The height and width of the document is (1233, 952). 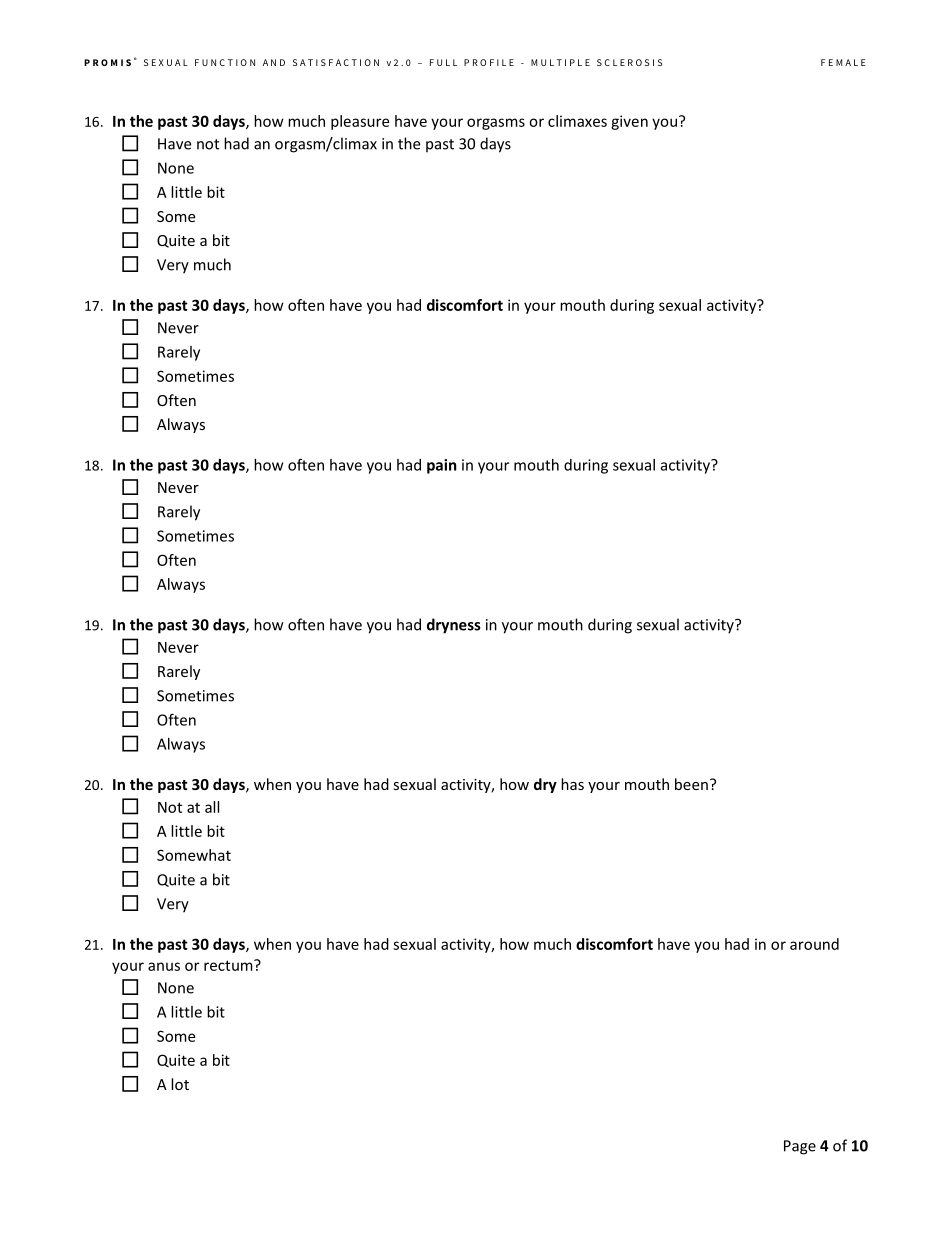 I want to click on FEMALE, so click(x=843, y=62).
